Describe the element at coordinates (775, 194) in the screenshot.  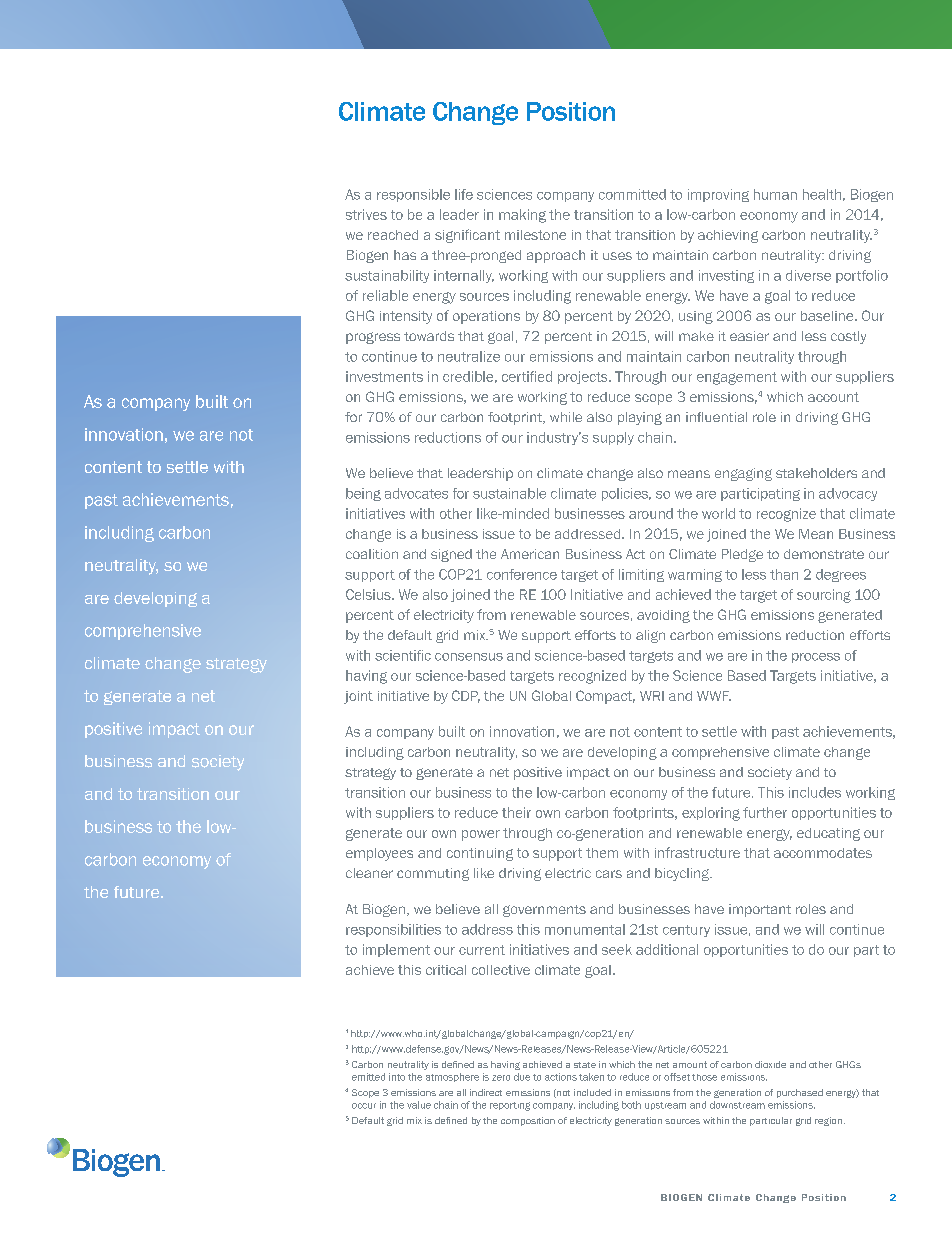
I see `human` at that location.
